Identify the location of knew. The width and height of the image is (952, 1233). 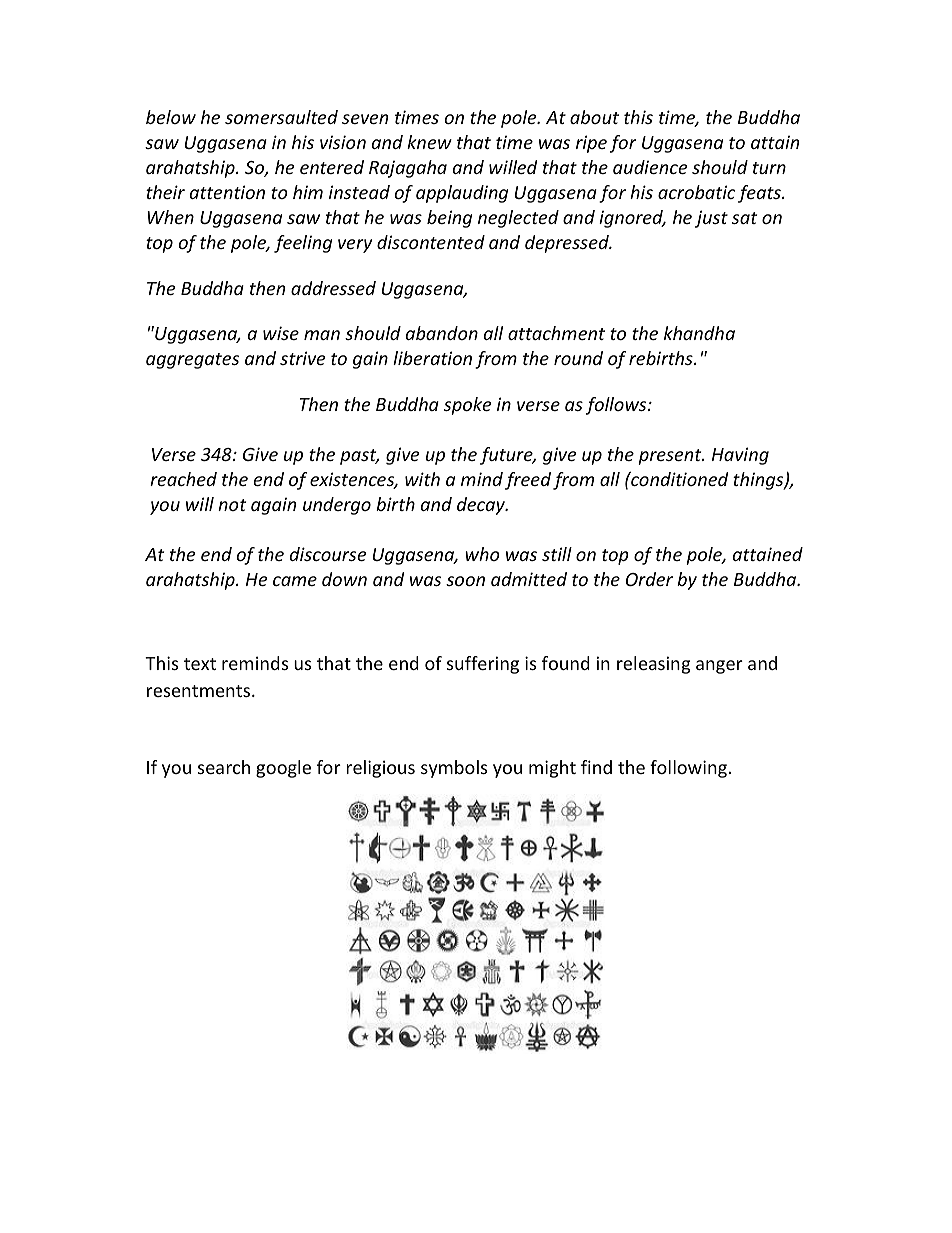
(429, 142).
